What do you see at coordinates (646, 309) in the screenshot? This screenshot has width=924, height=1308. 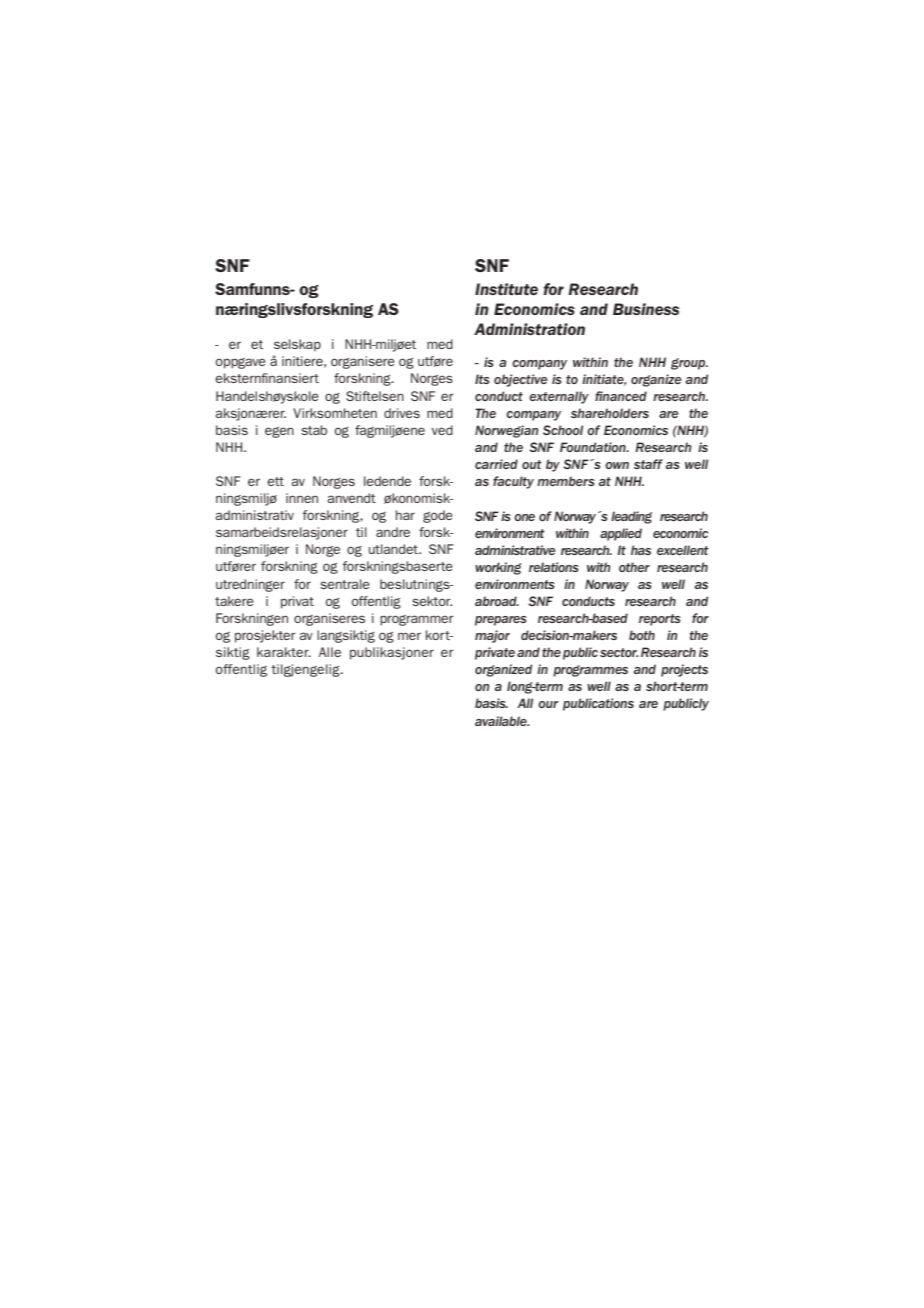 I see `Business` at bounding box center [646, 309].
